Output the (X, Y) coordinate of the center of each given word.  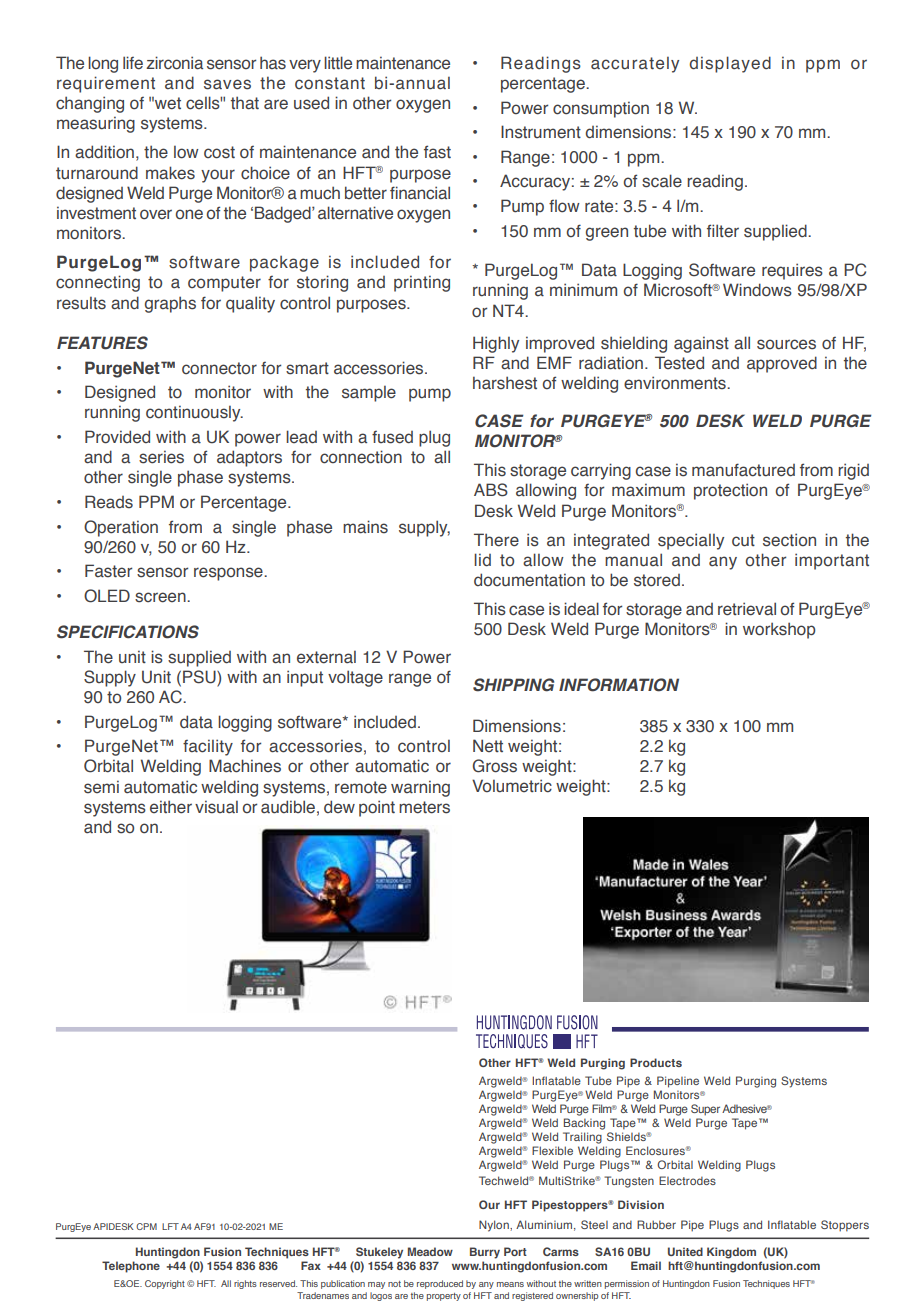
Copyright (165, 1284)
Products (656, 1062)
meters (424, 807)
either (171, 807)
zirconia (174, 63)
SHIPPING (513, 685)
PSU (200, 678)
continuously (194, 413)
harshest (505, 383)
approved (782, 364)
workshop (779, 630)
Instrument (541, 132)
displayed (730, 64)
